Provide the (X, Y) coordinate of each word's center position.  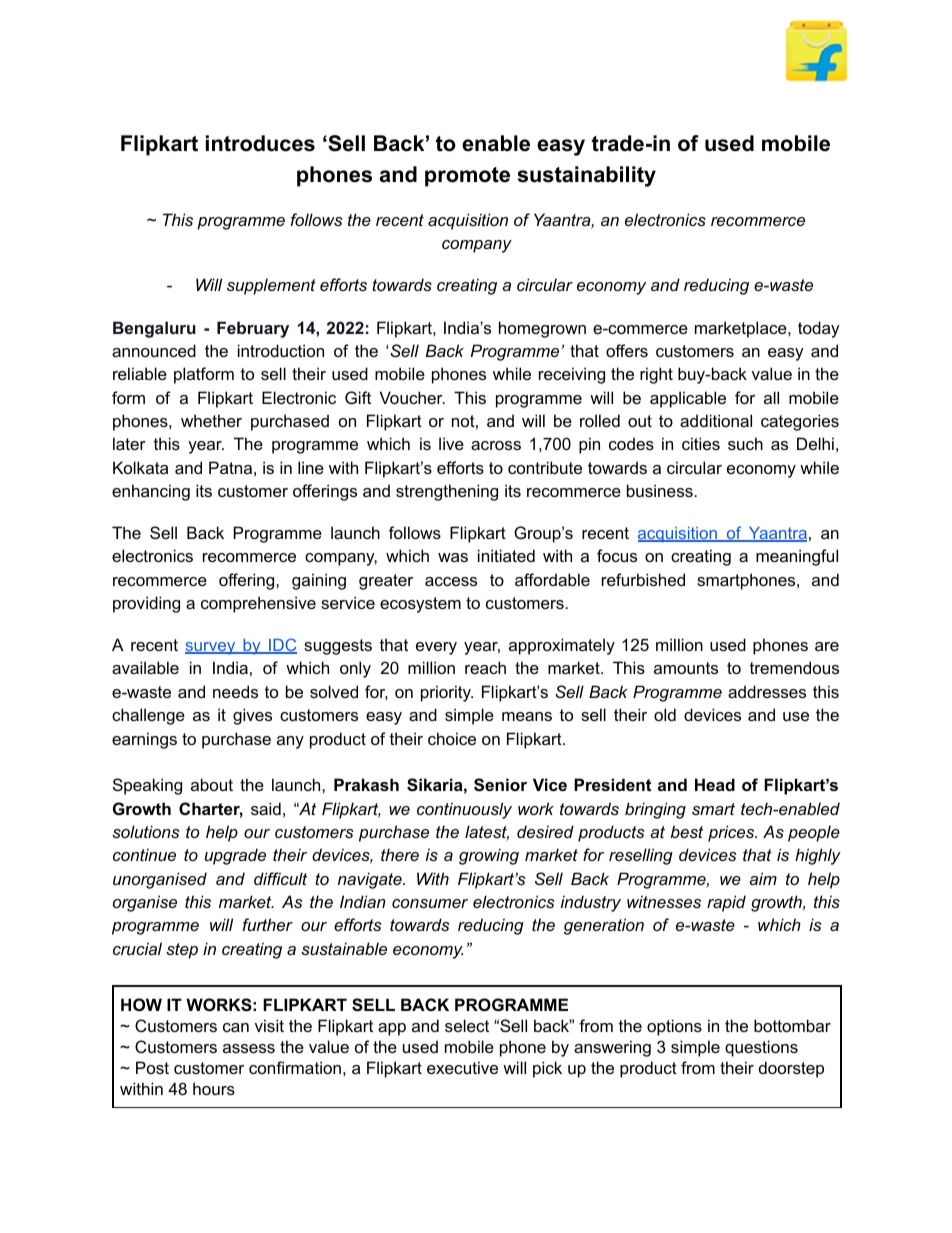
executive (462, 1067)
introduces (260, 143)
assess (249, 1048)
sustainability (587, 176)
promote (467, 177)
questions (761, 1048)
